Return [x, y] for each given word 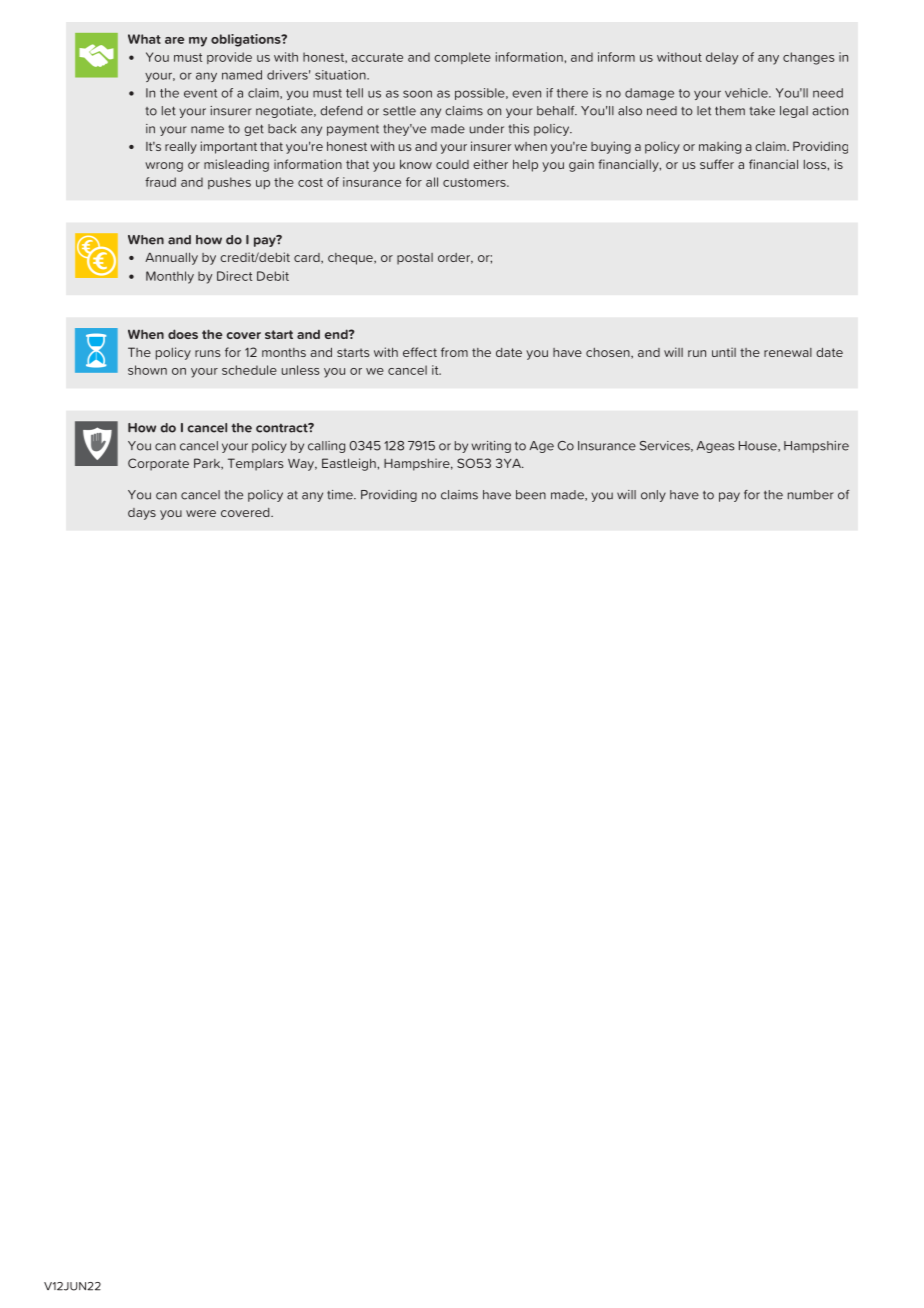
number [811, 495]
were [201, 513]
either [490, 164]
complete [462, 58]
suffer [717, 164]
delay [722, 58]
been [531, 495]
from [454, 352]
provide [229, 58]
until [724, 352]
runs [208, 353]
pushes [229, 183]
